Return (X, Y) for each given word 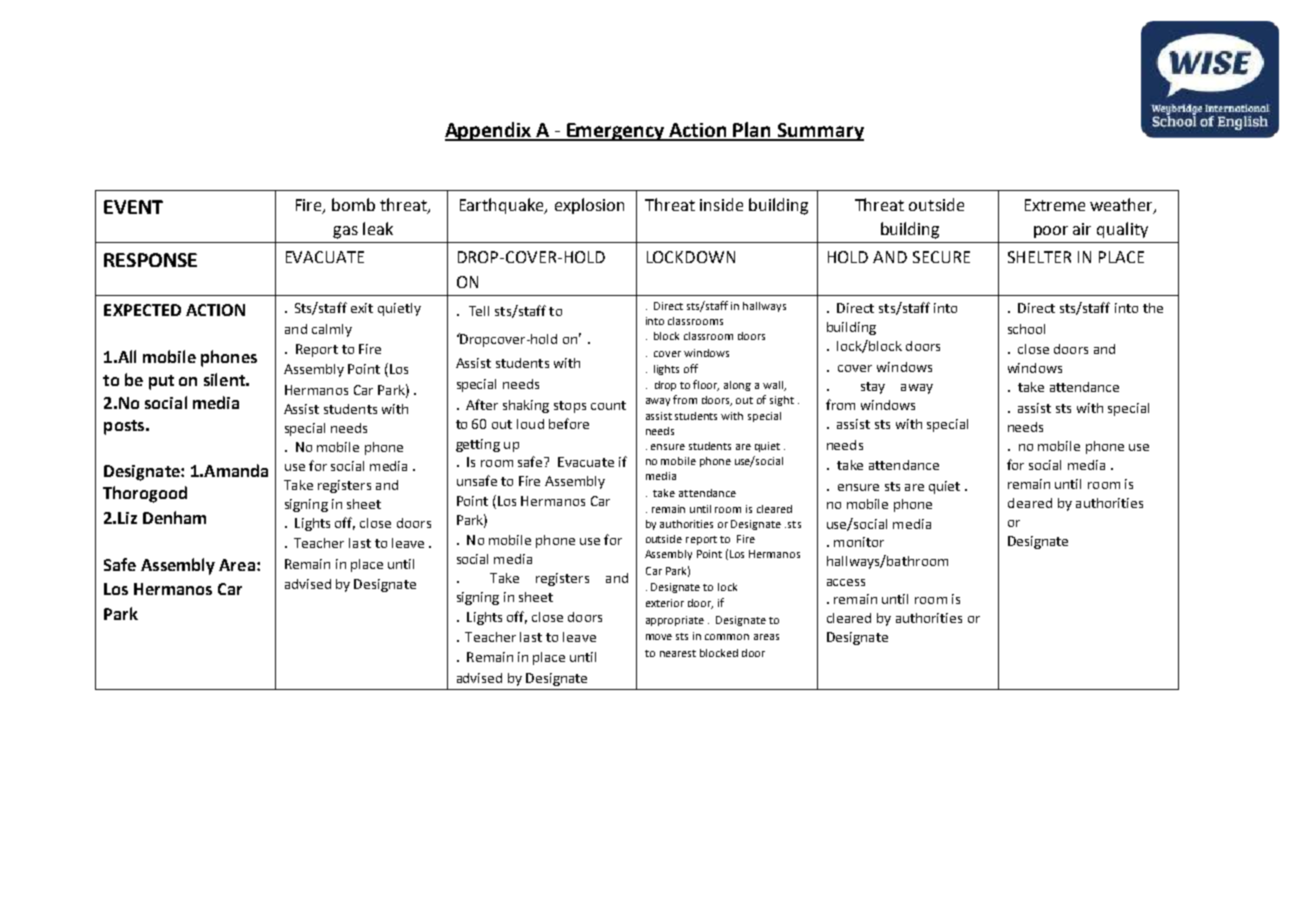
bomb (353, 204)
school (1026, 329)
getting (478, 445)
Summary (820, 132)
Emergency (616, 132)
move (659, 637)
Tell (479, 311)
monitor (859, 542)
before (569, 423)
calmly (332, 330)
